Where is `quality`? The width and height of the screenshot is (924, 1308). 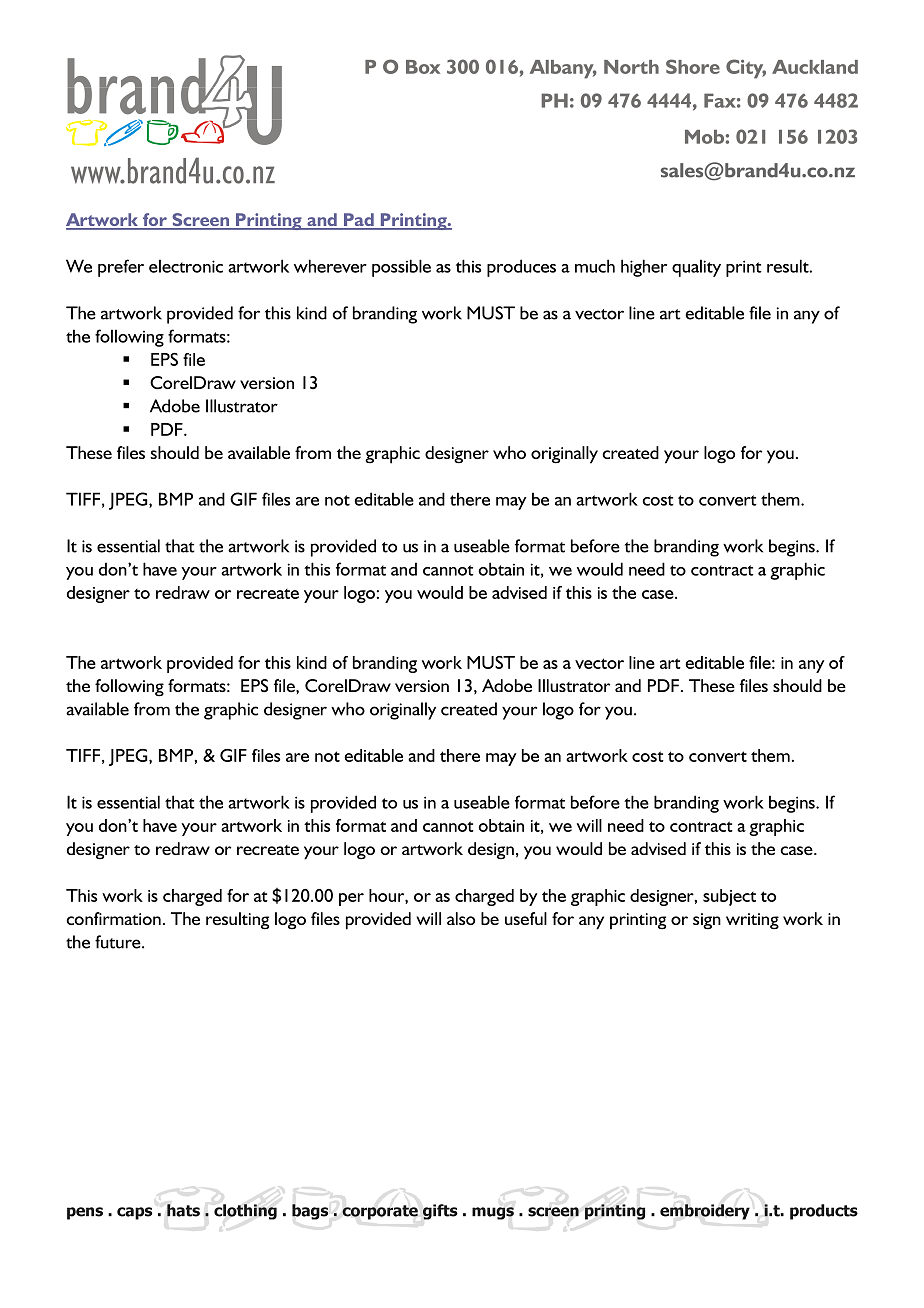 quality is located at coordinates (696, 268).
